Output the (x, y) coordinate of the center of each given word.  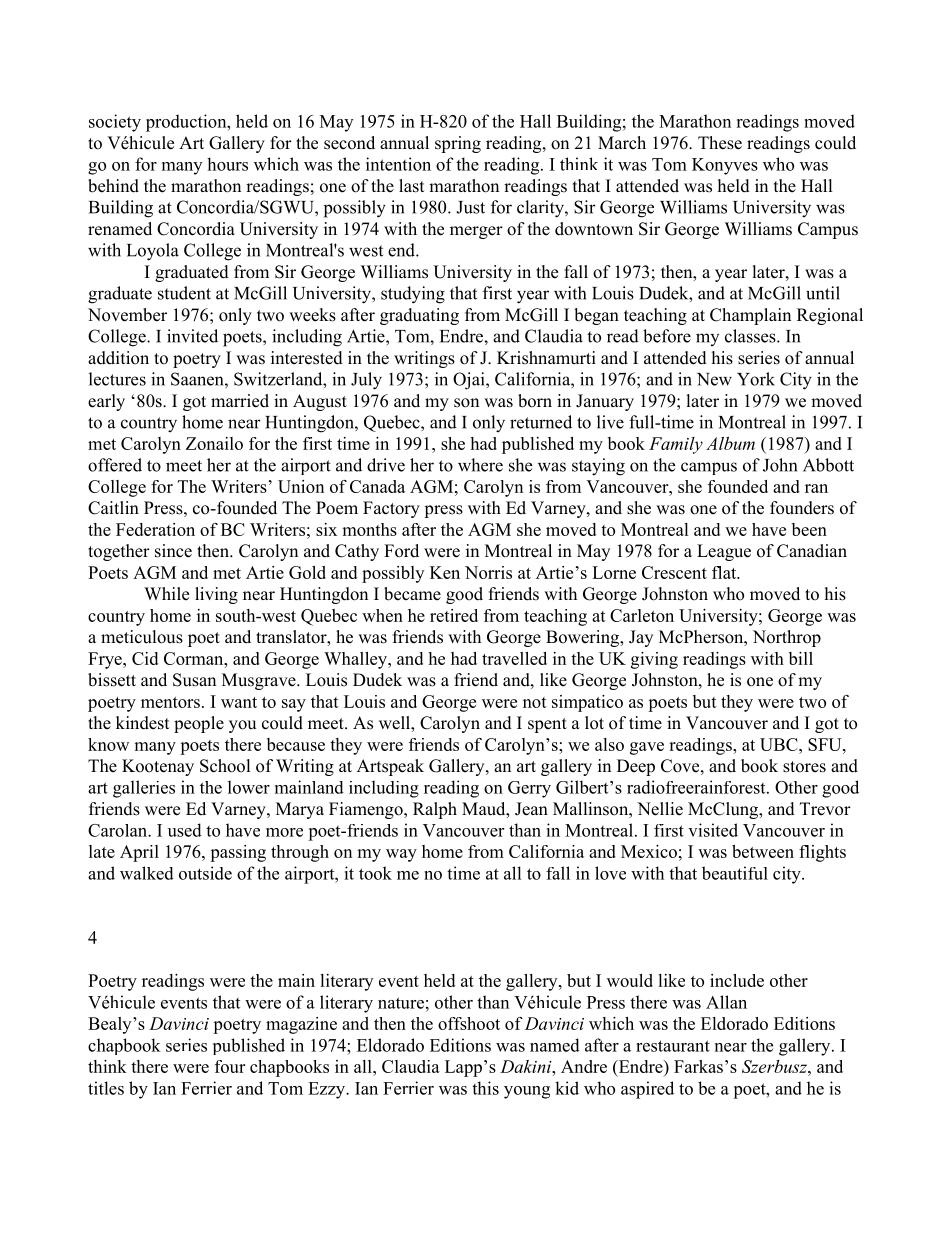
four (230, 1066)
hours (227, 164)
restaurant (673, 1046)
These (720, 143)
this (485, 1088)
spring (458, 144)
